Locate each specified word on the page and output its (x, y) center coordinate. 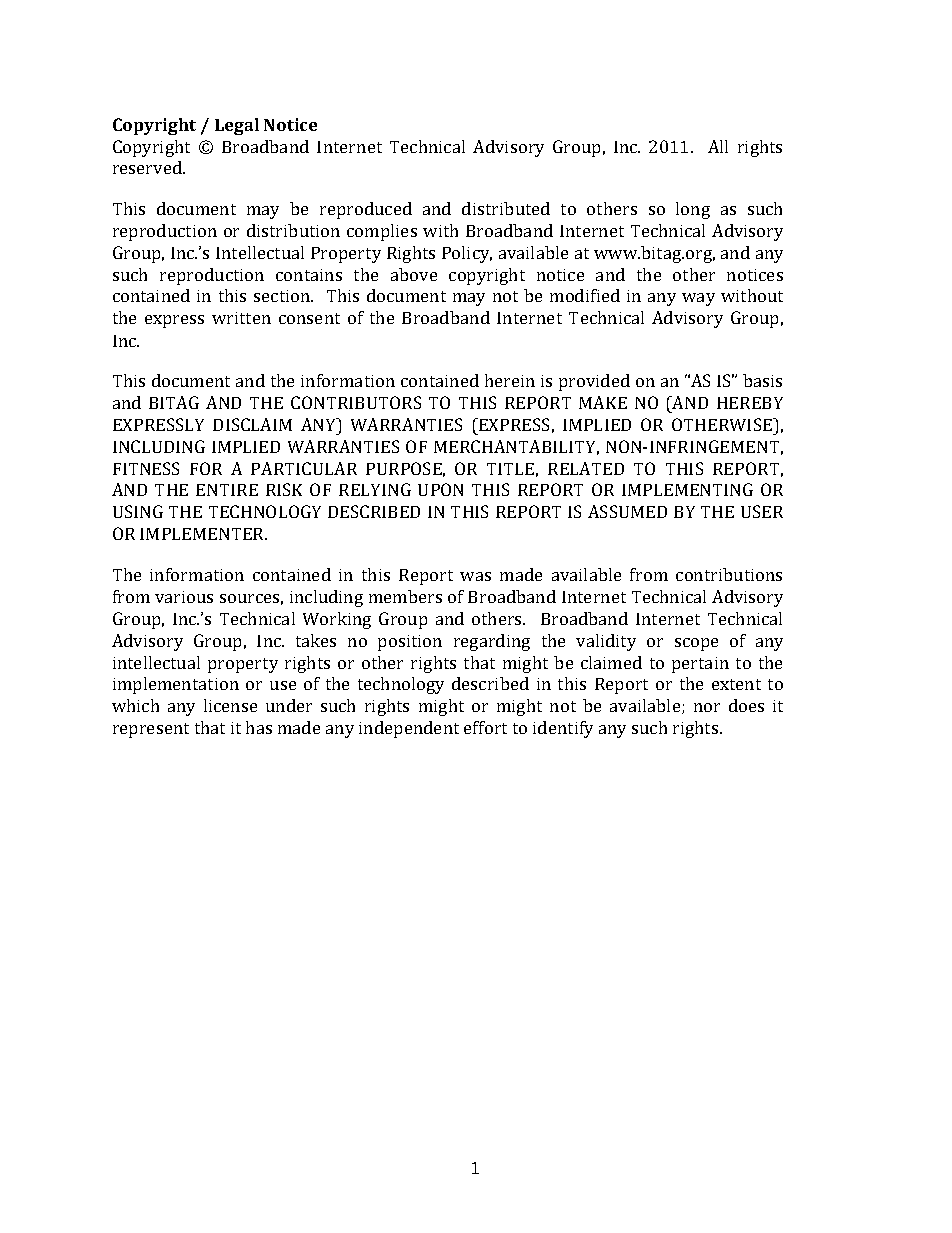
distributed (506, 208)
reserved (148, 167)
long (693, 210)
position (410, 643)
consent (309, 318)
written (241, 318)
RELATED (586, 468)
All (718, 146)
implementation (176, 685)
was (475, 576)
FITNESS (146, 468)
